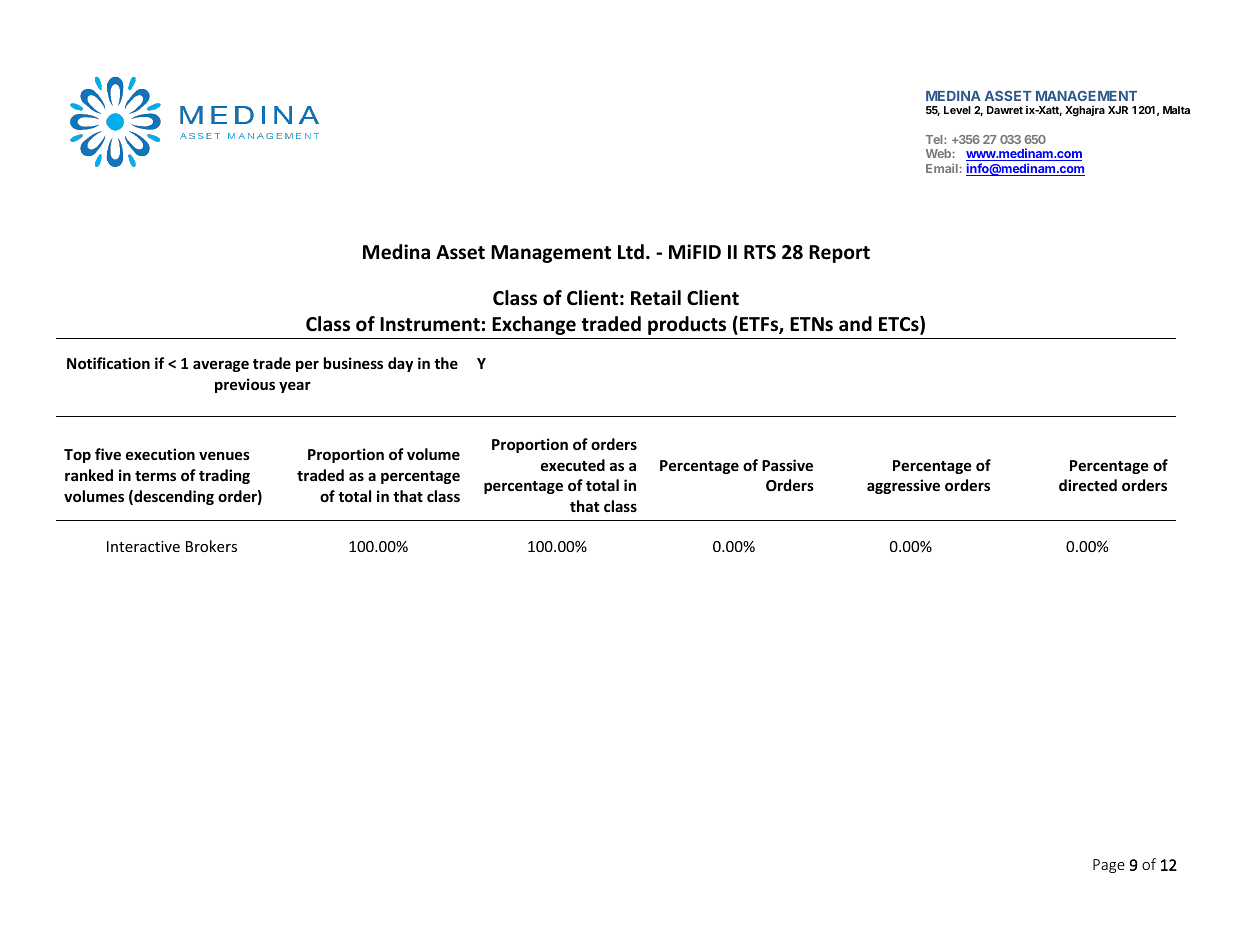 The height and width of the image is (952, 1233). I want to click on Ltd, so click(631, 252).
